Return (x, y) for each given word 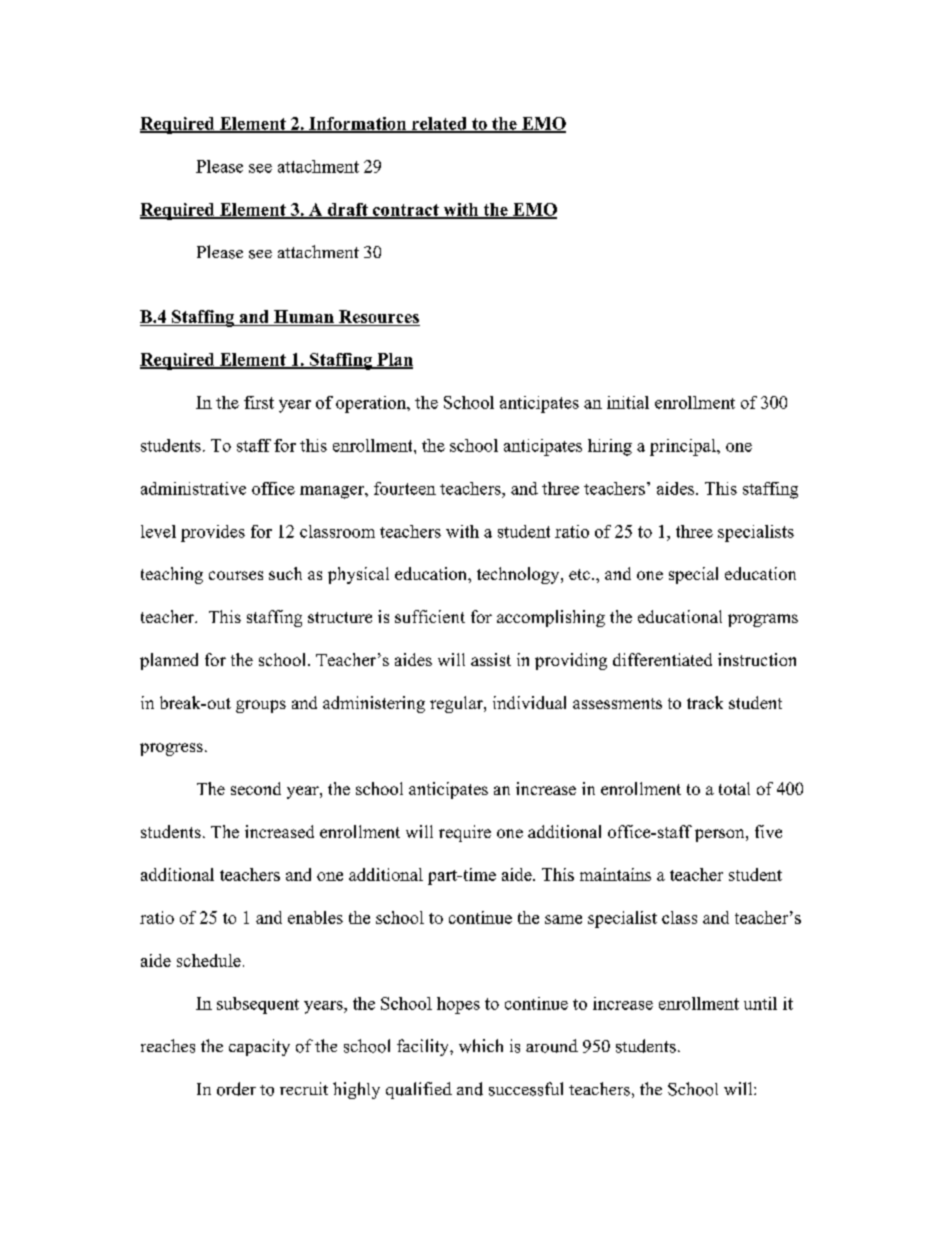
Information (357, 124)
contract (406, 211)
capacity (259, 1047)
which (481, 1046)
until (760, 1003)
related (439, 124)
